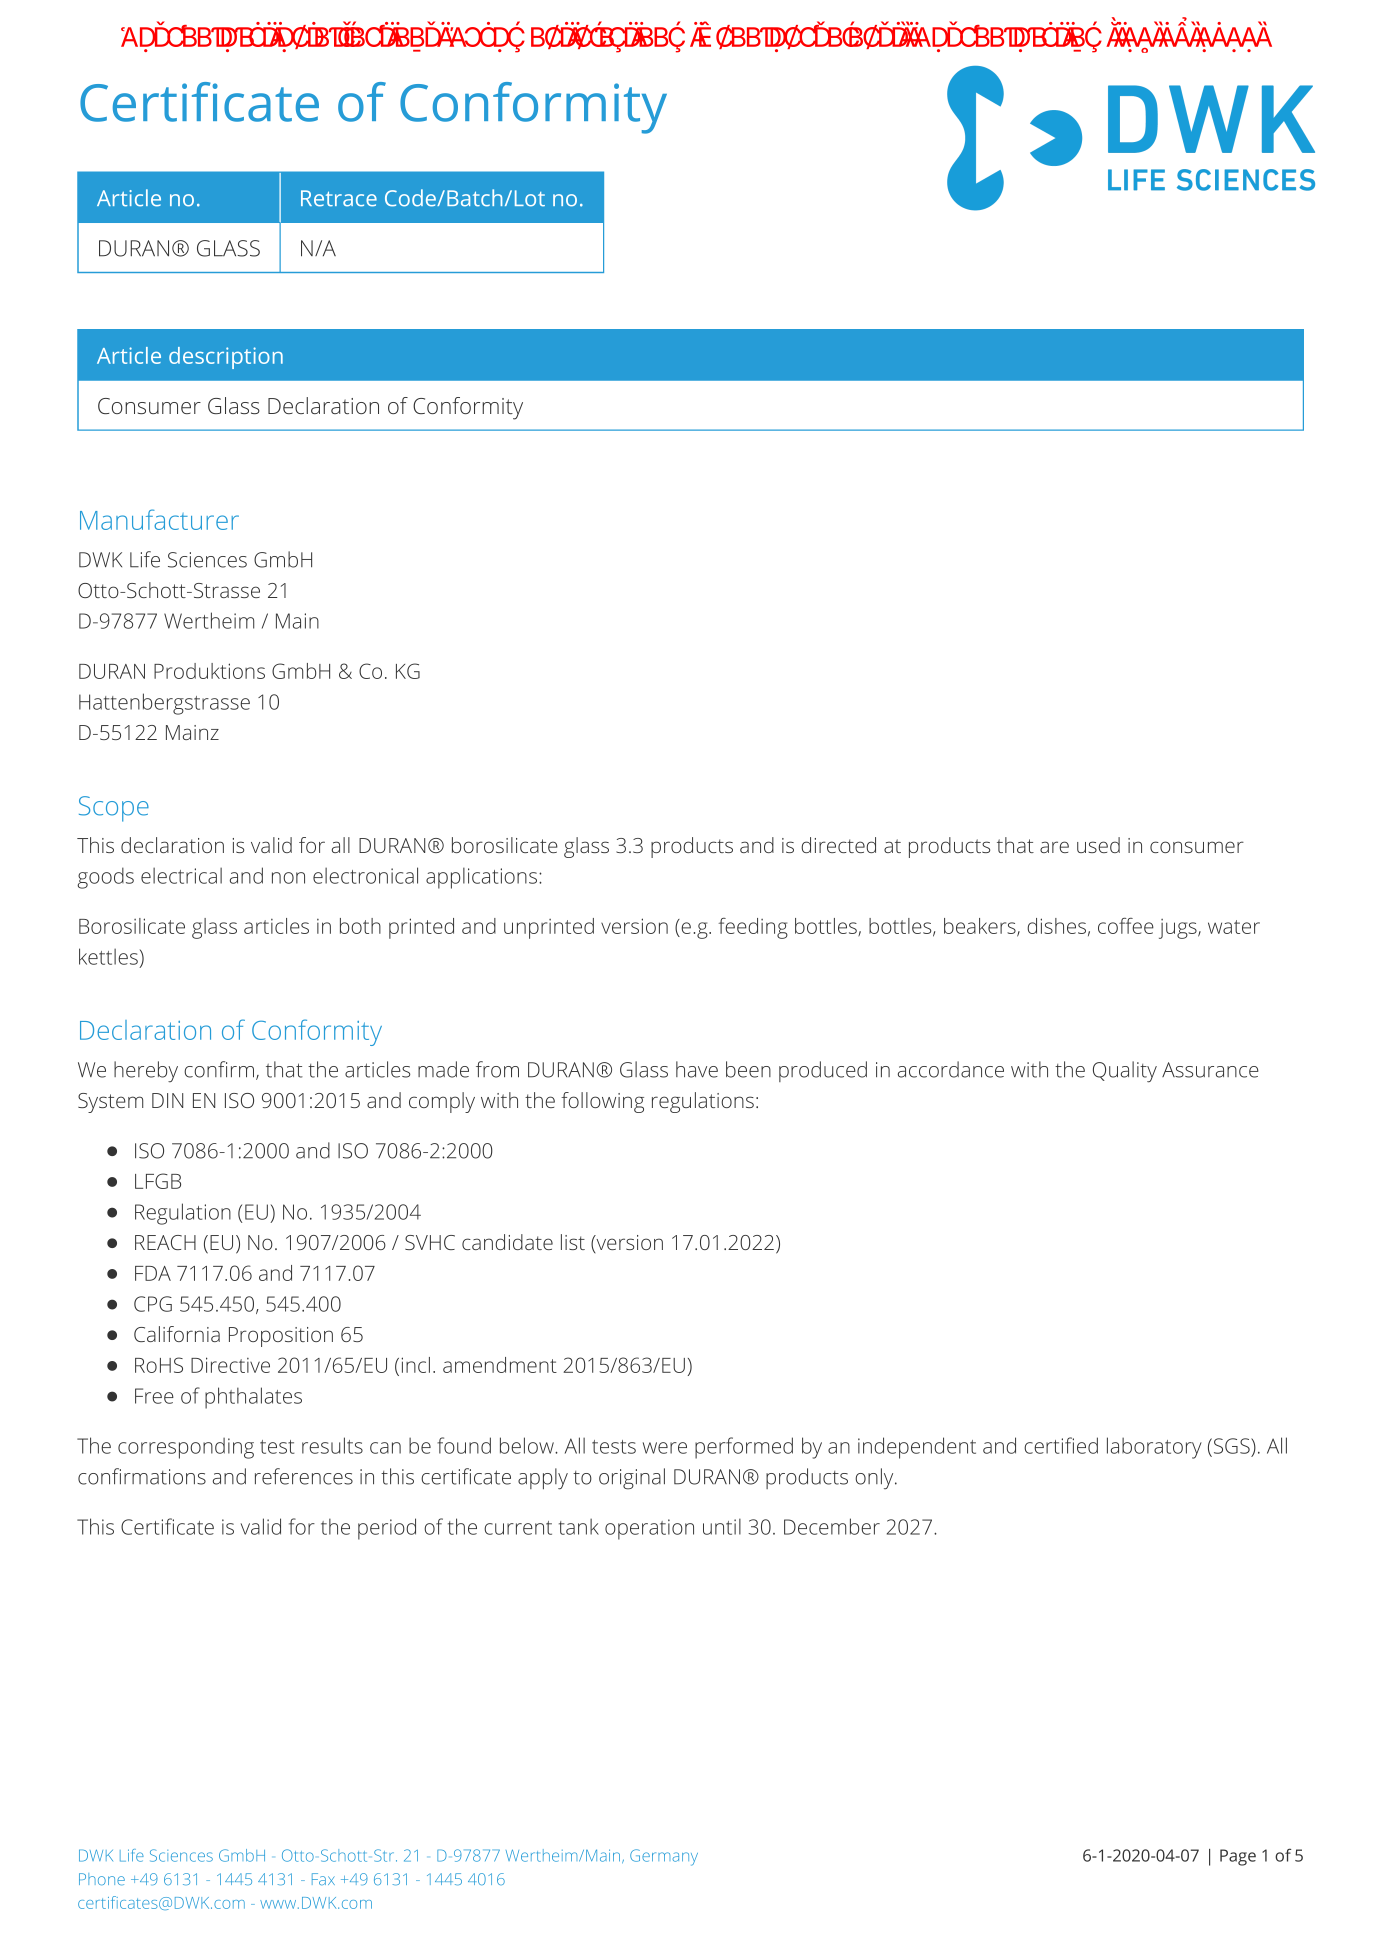 This document has width=1382, height=1955. I want to click on description, so click(226, 358).
